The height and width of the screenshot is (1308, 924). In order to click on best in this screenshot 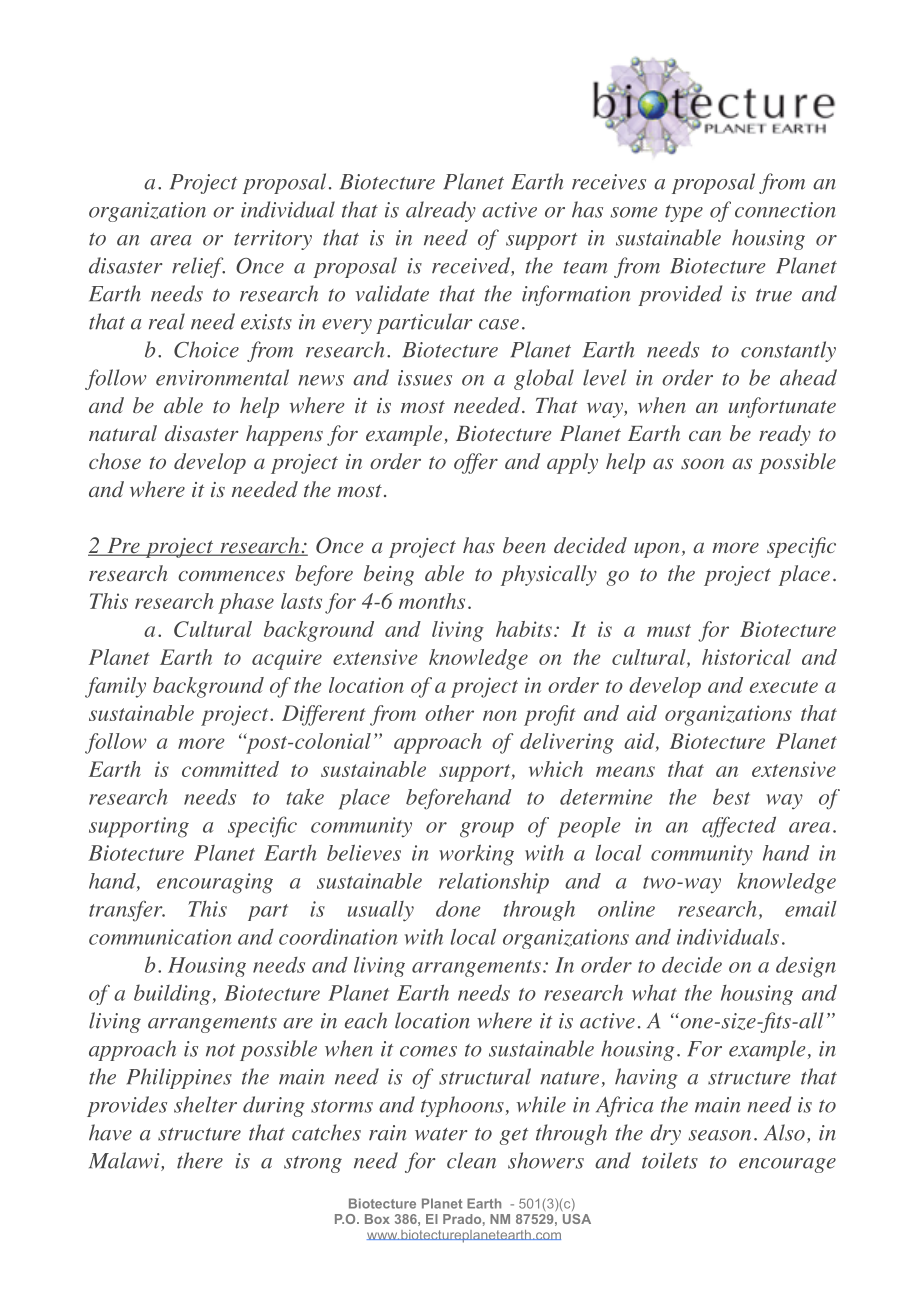, I will do `click(731, 796)`.
